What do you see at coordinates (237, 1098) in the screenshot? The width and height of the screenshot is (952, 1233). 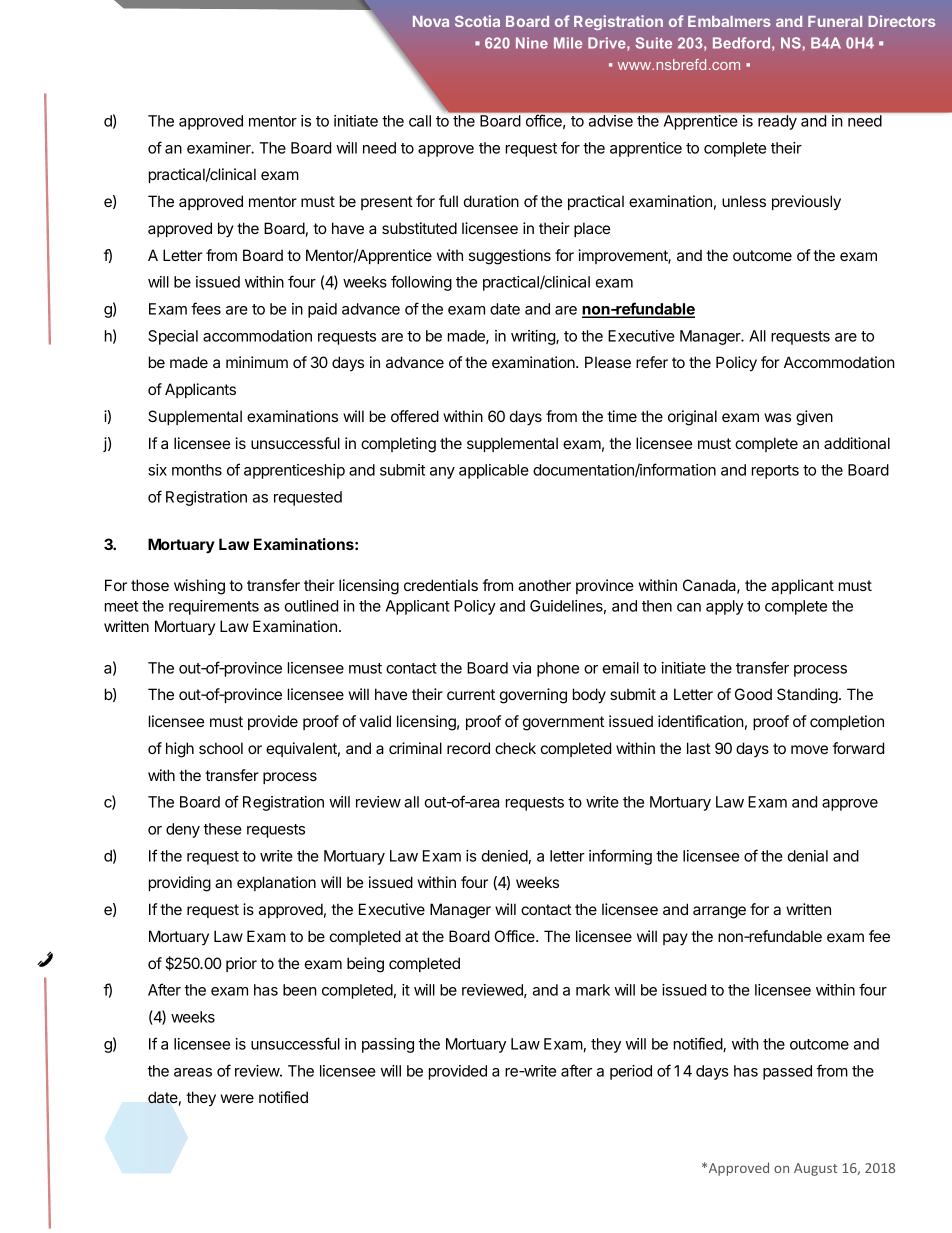 I see `were` at bounding box center [237, 1098].
